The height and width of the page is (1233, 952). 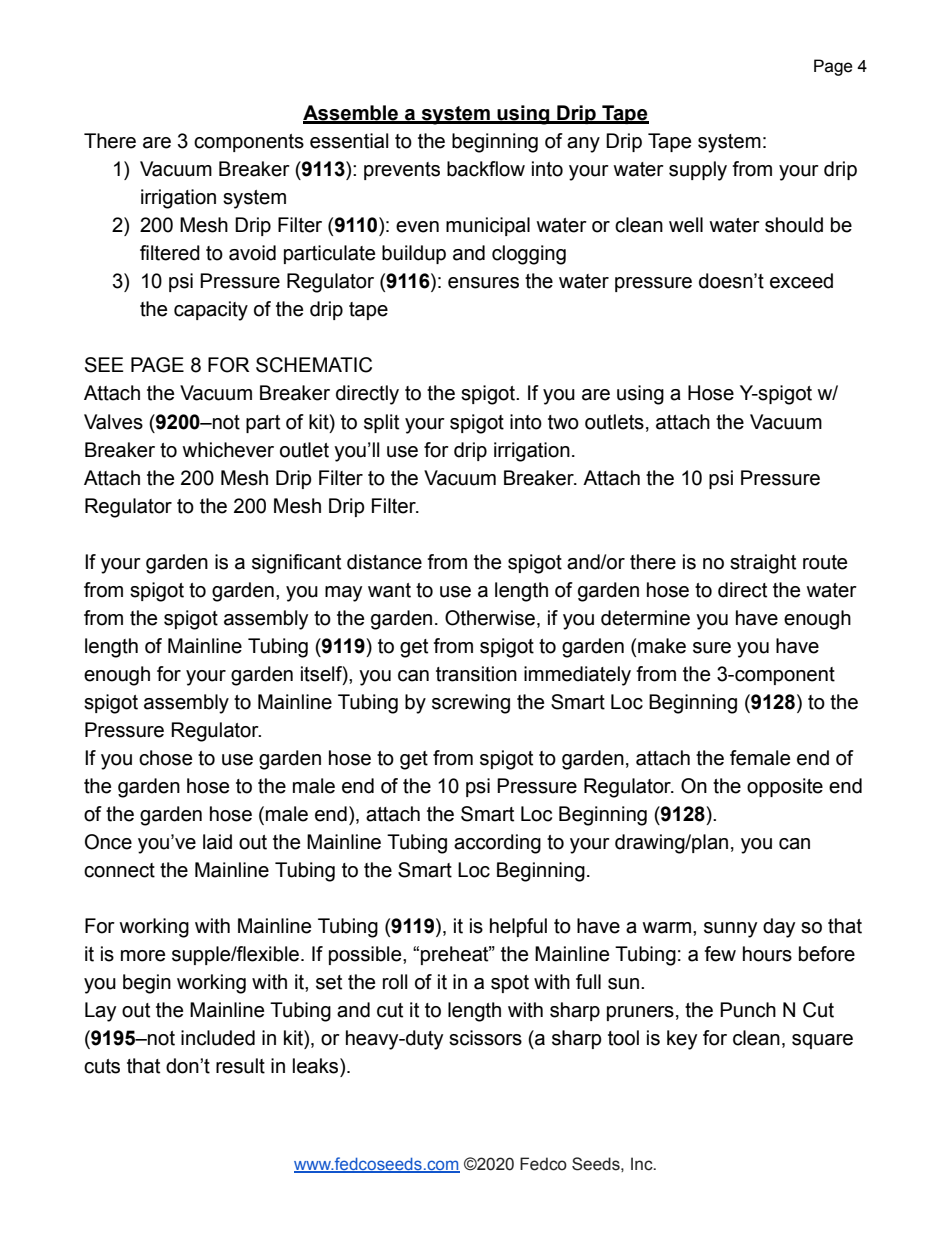 I want to click on two, so click(x=563, y=422).
